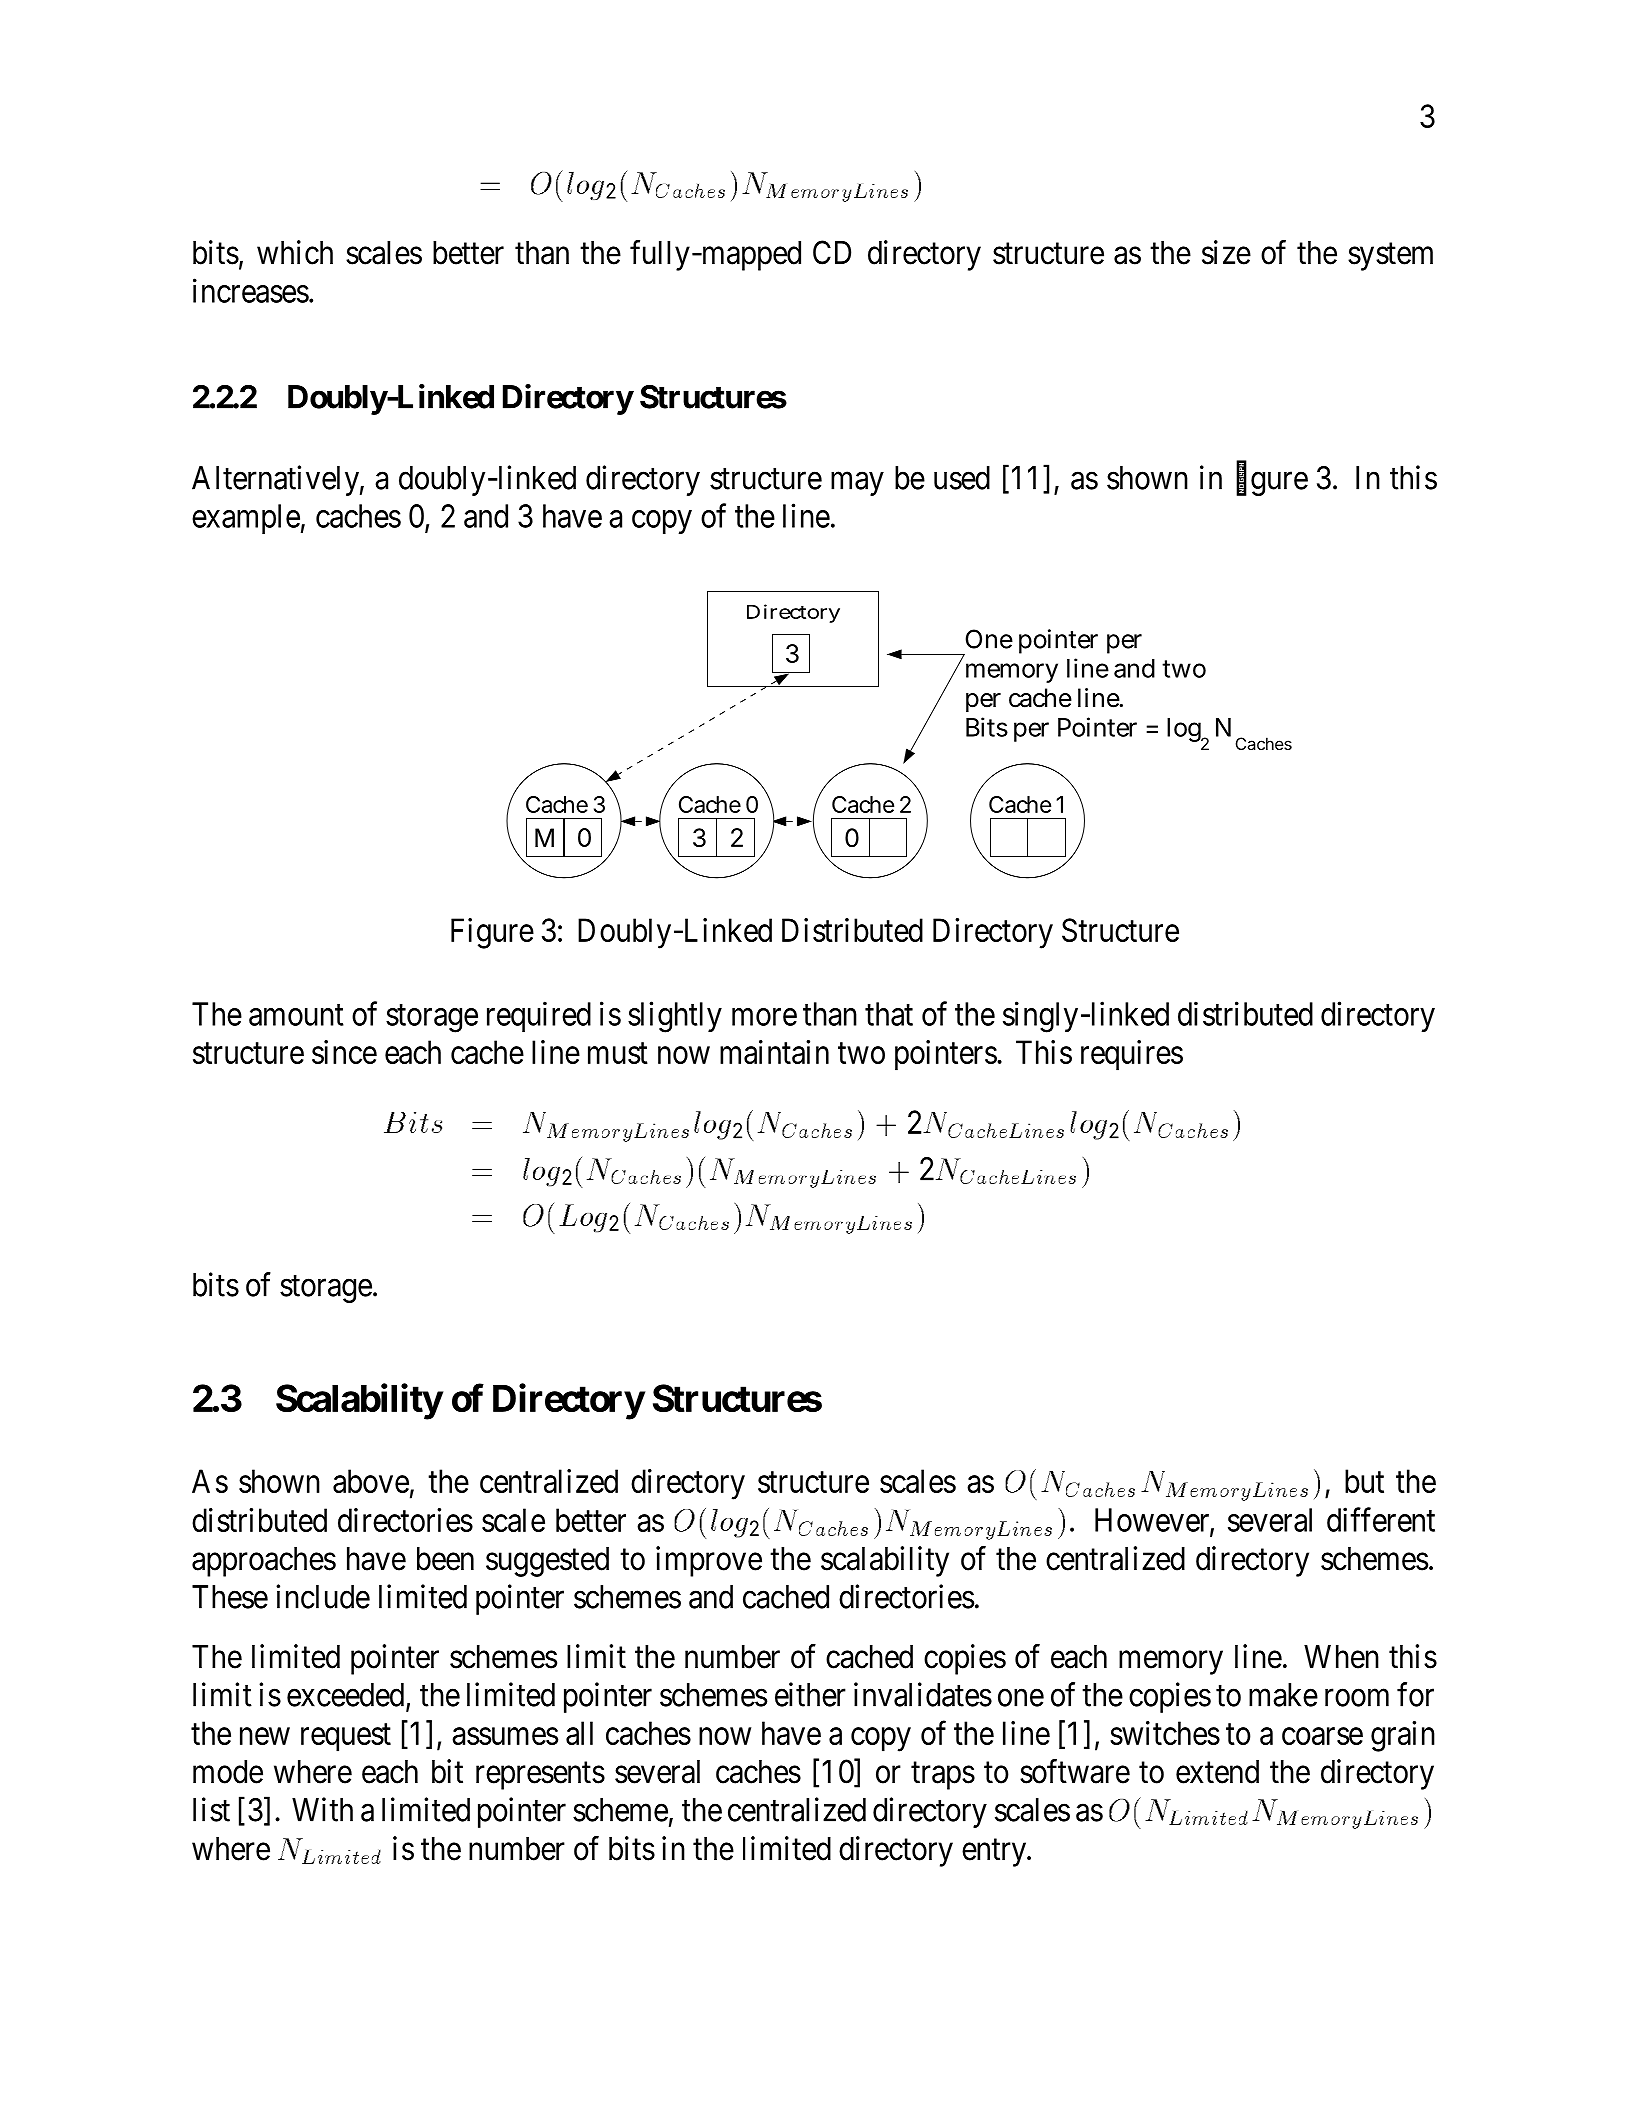 This screenshot has width=1626, height=2104. Describe the element at coordinates (322, 1809) in the screenshot. I see `With` at that location.
